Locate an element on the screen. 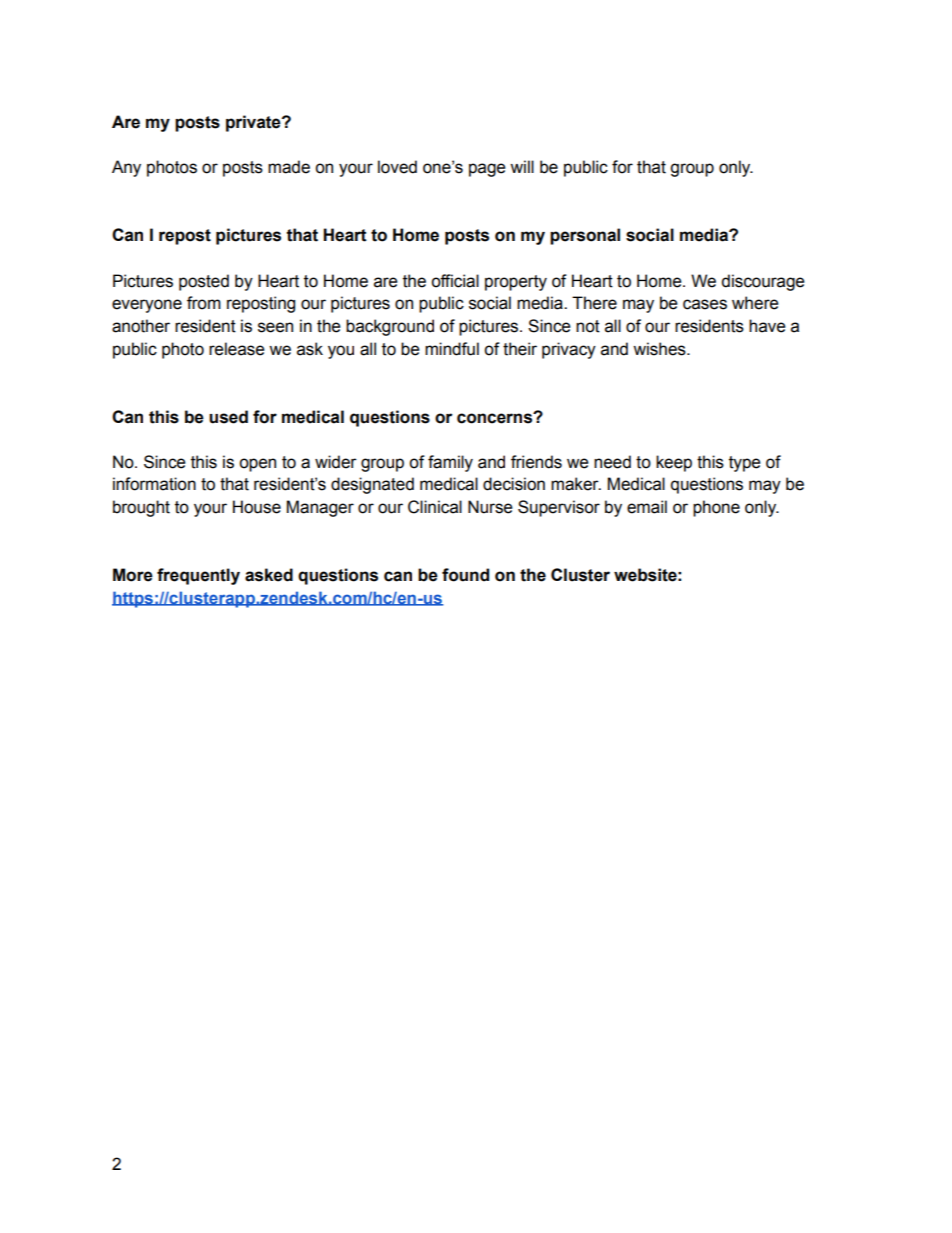 The height and width of the screenshot is (1233, 952). phone is located at coordinates (716, 508).
